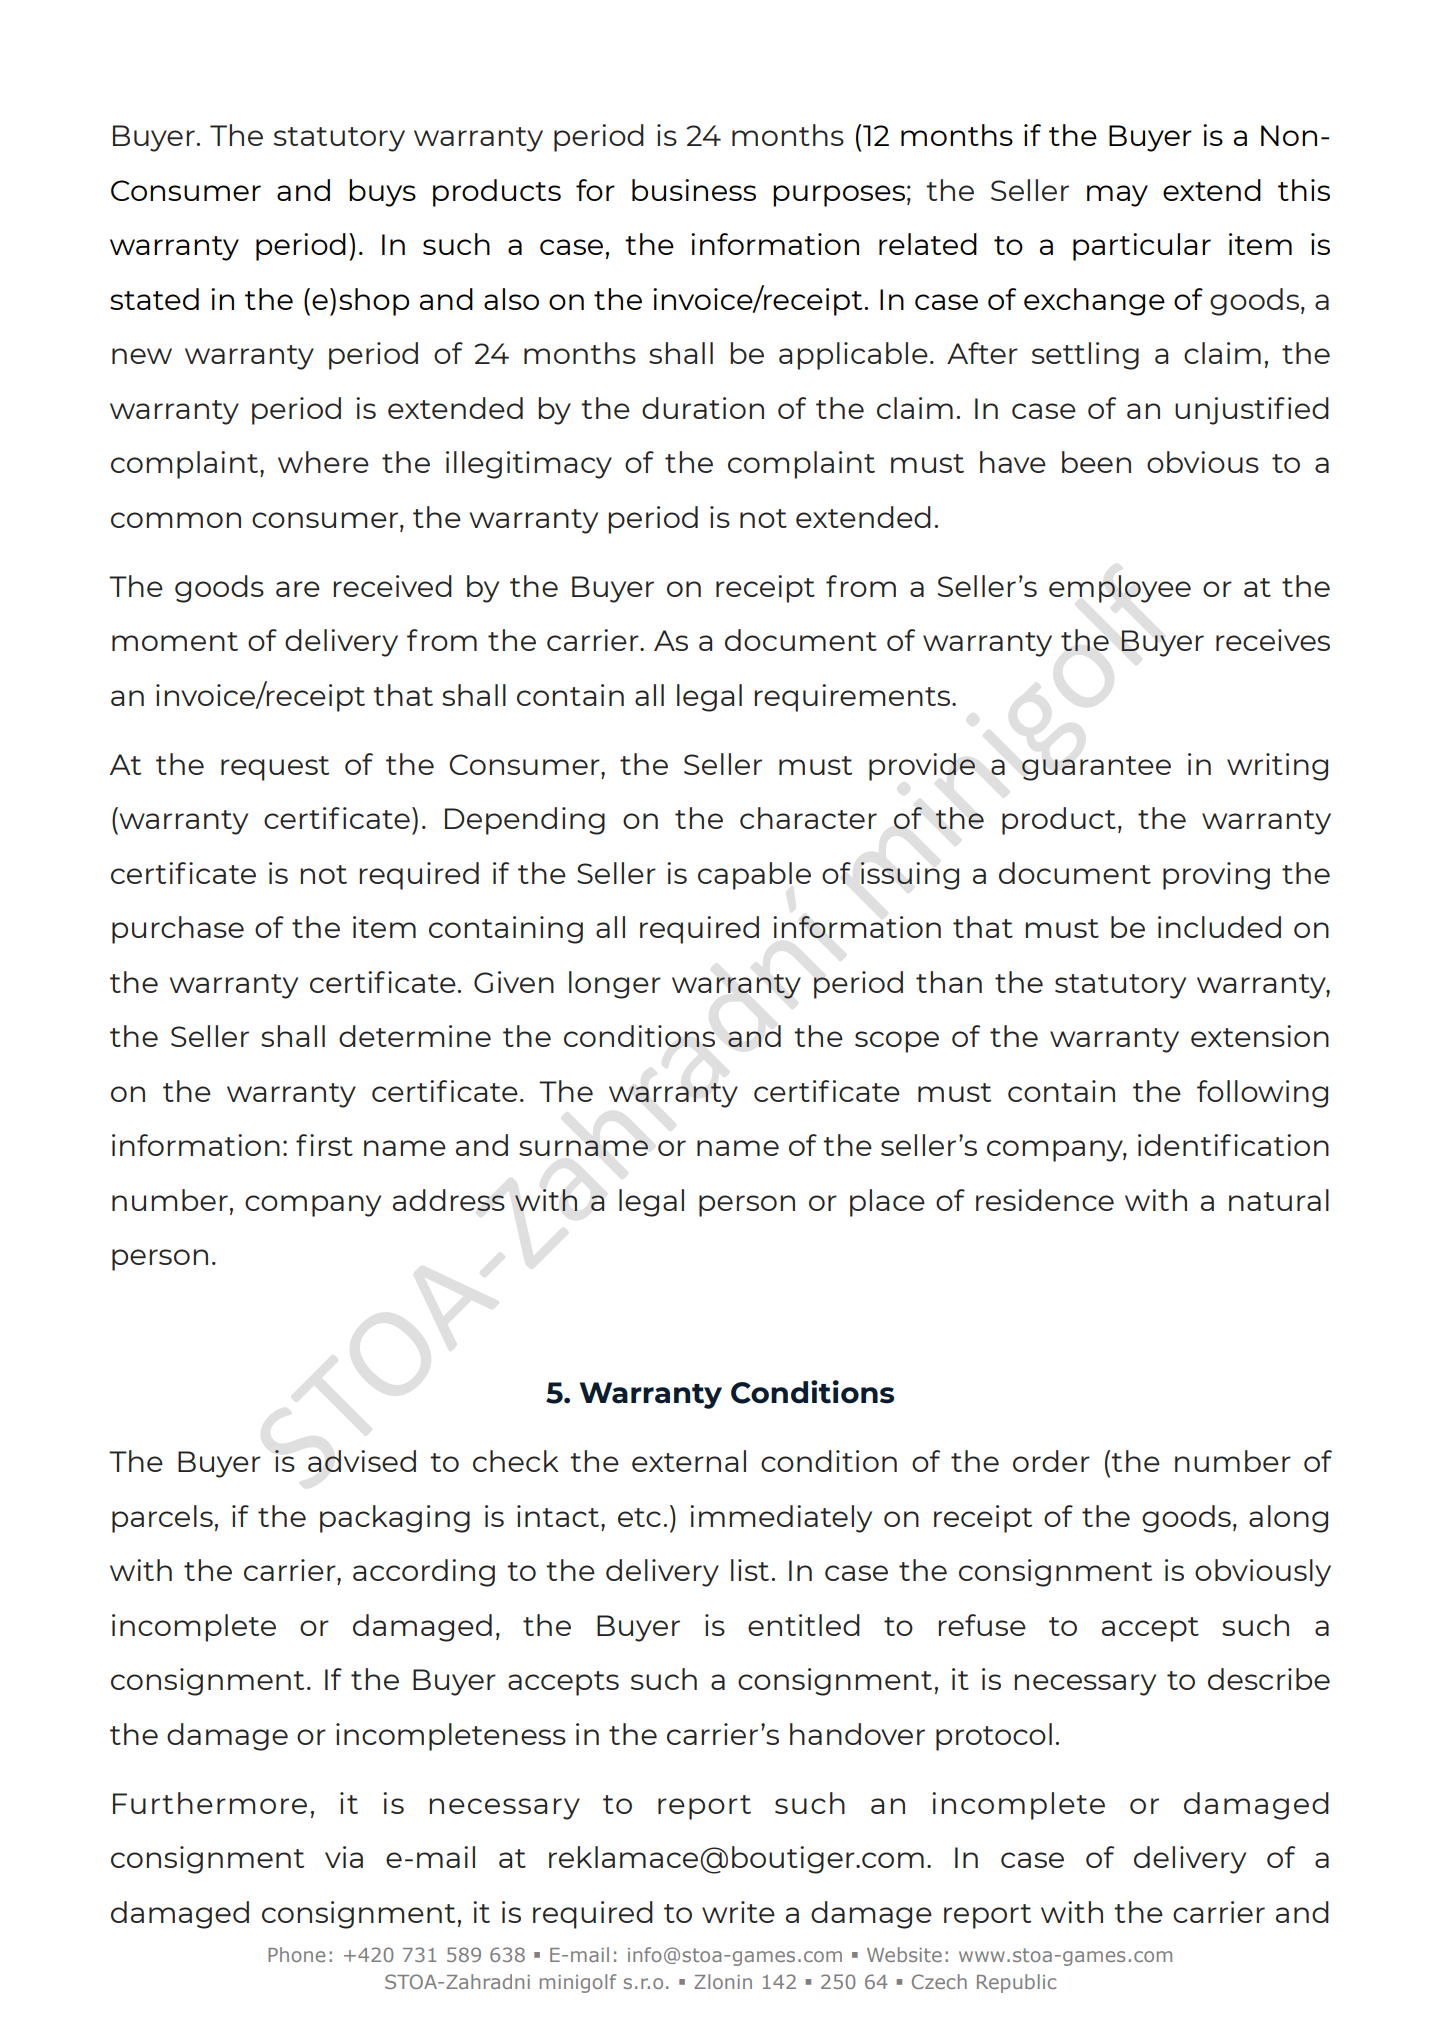 Image resolution: width=1441 pixels, height=2039 pixels. I want to click on are, so click(298, 589).
